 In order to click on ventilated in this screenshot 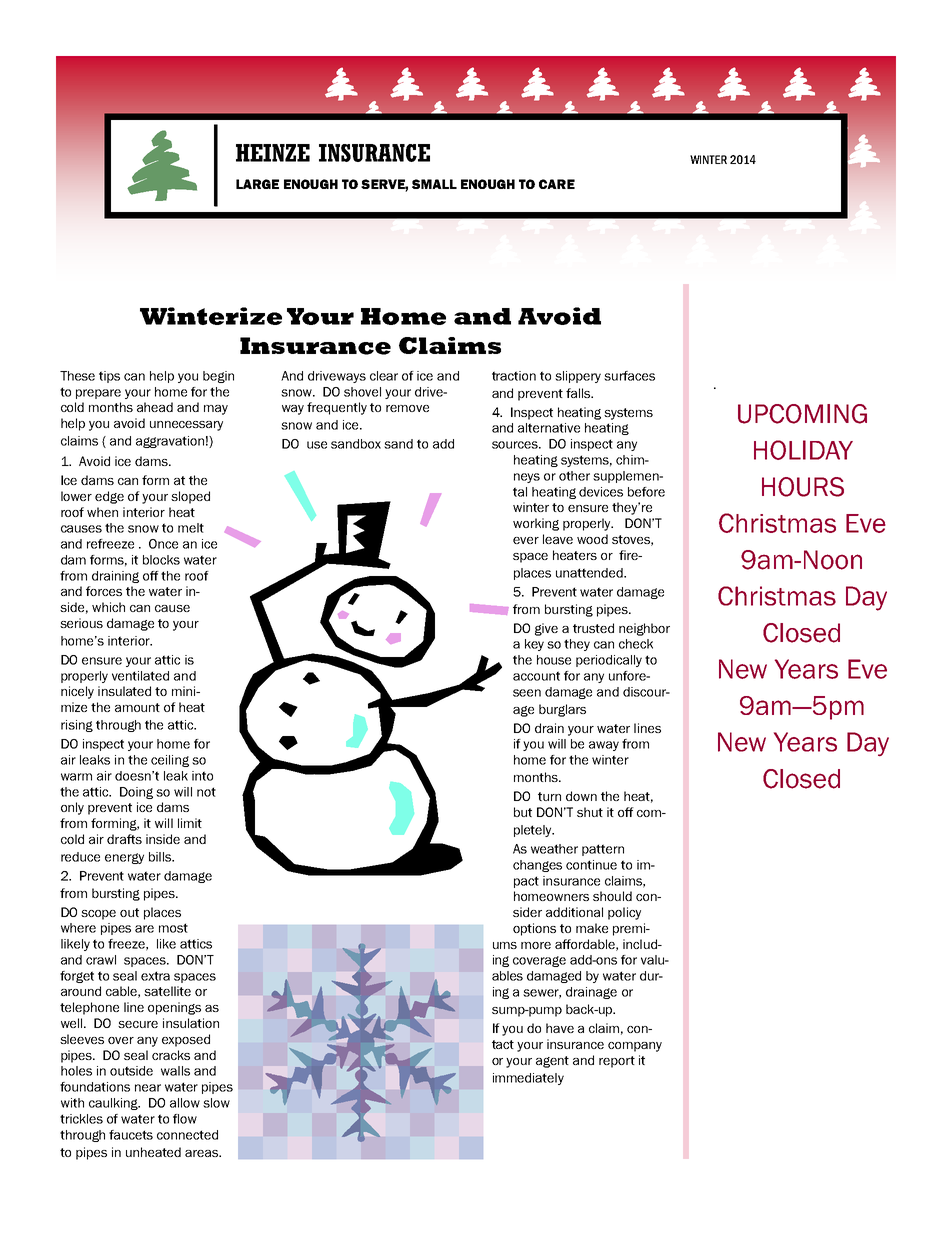, I will do `click(140, 676)`.
